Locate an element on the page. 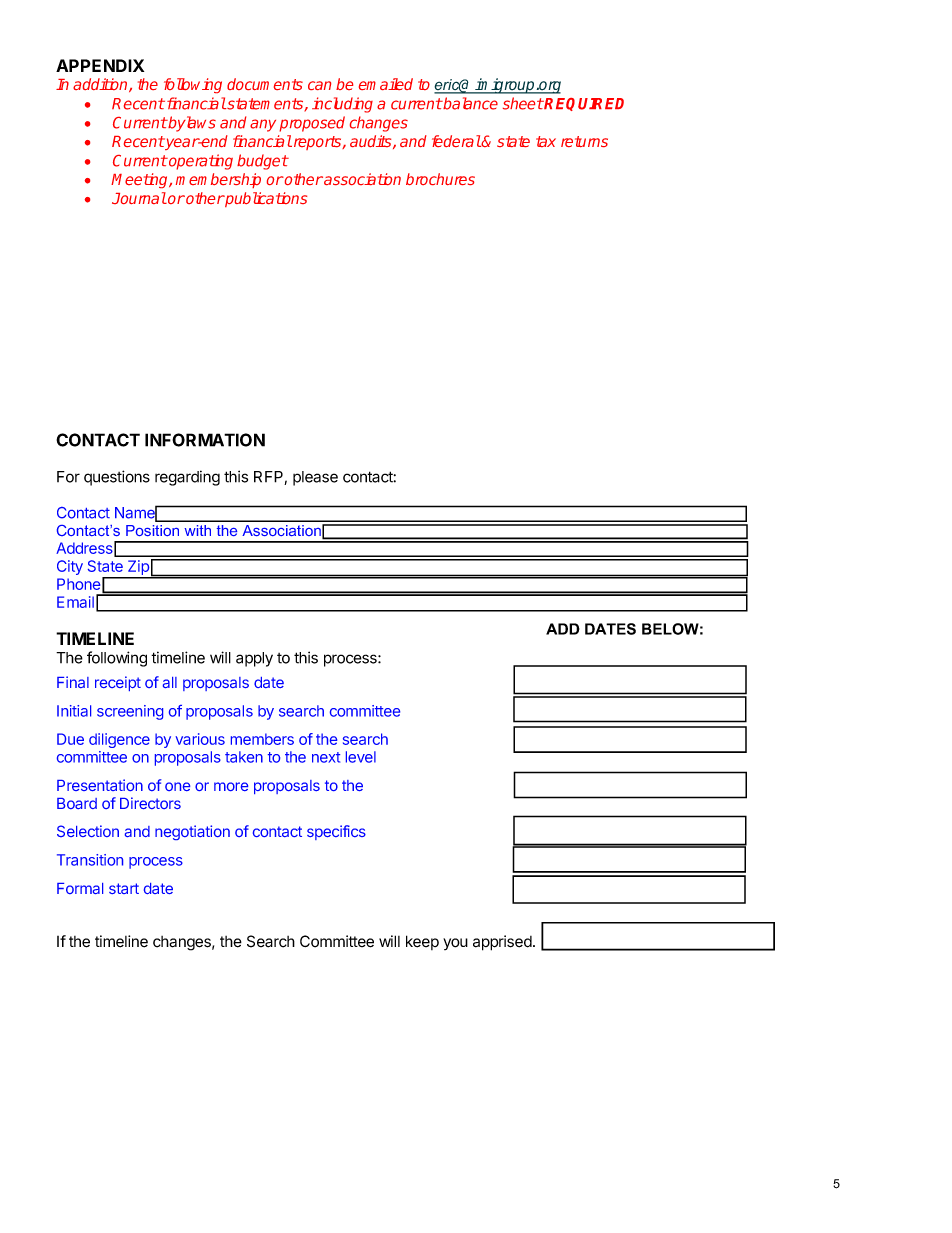  addition is located at coordinates (101, 85).
